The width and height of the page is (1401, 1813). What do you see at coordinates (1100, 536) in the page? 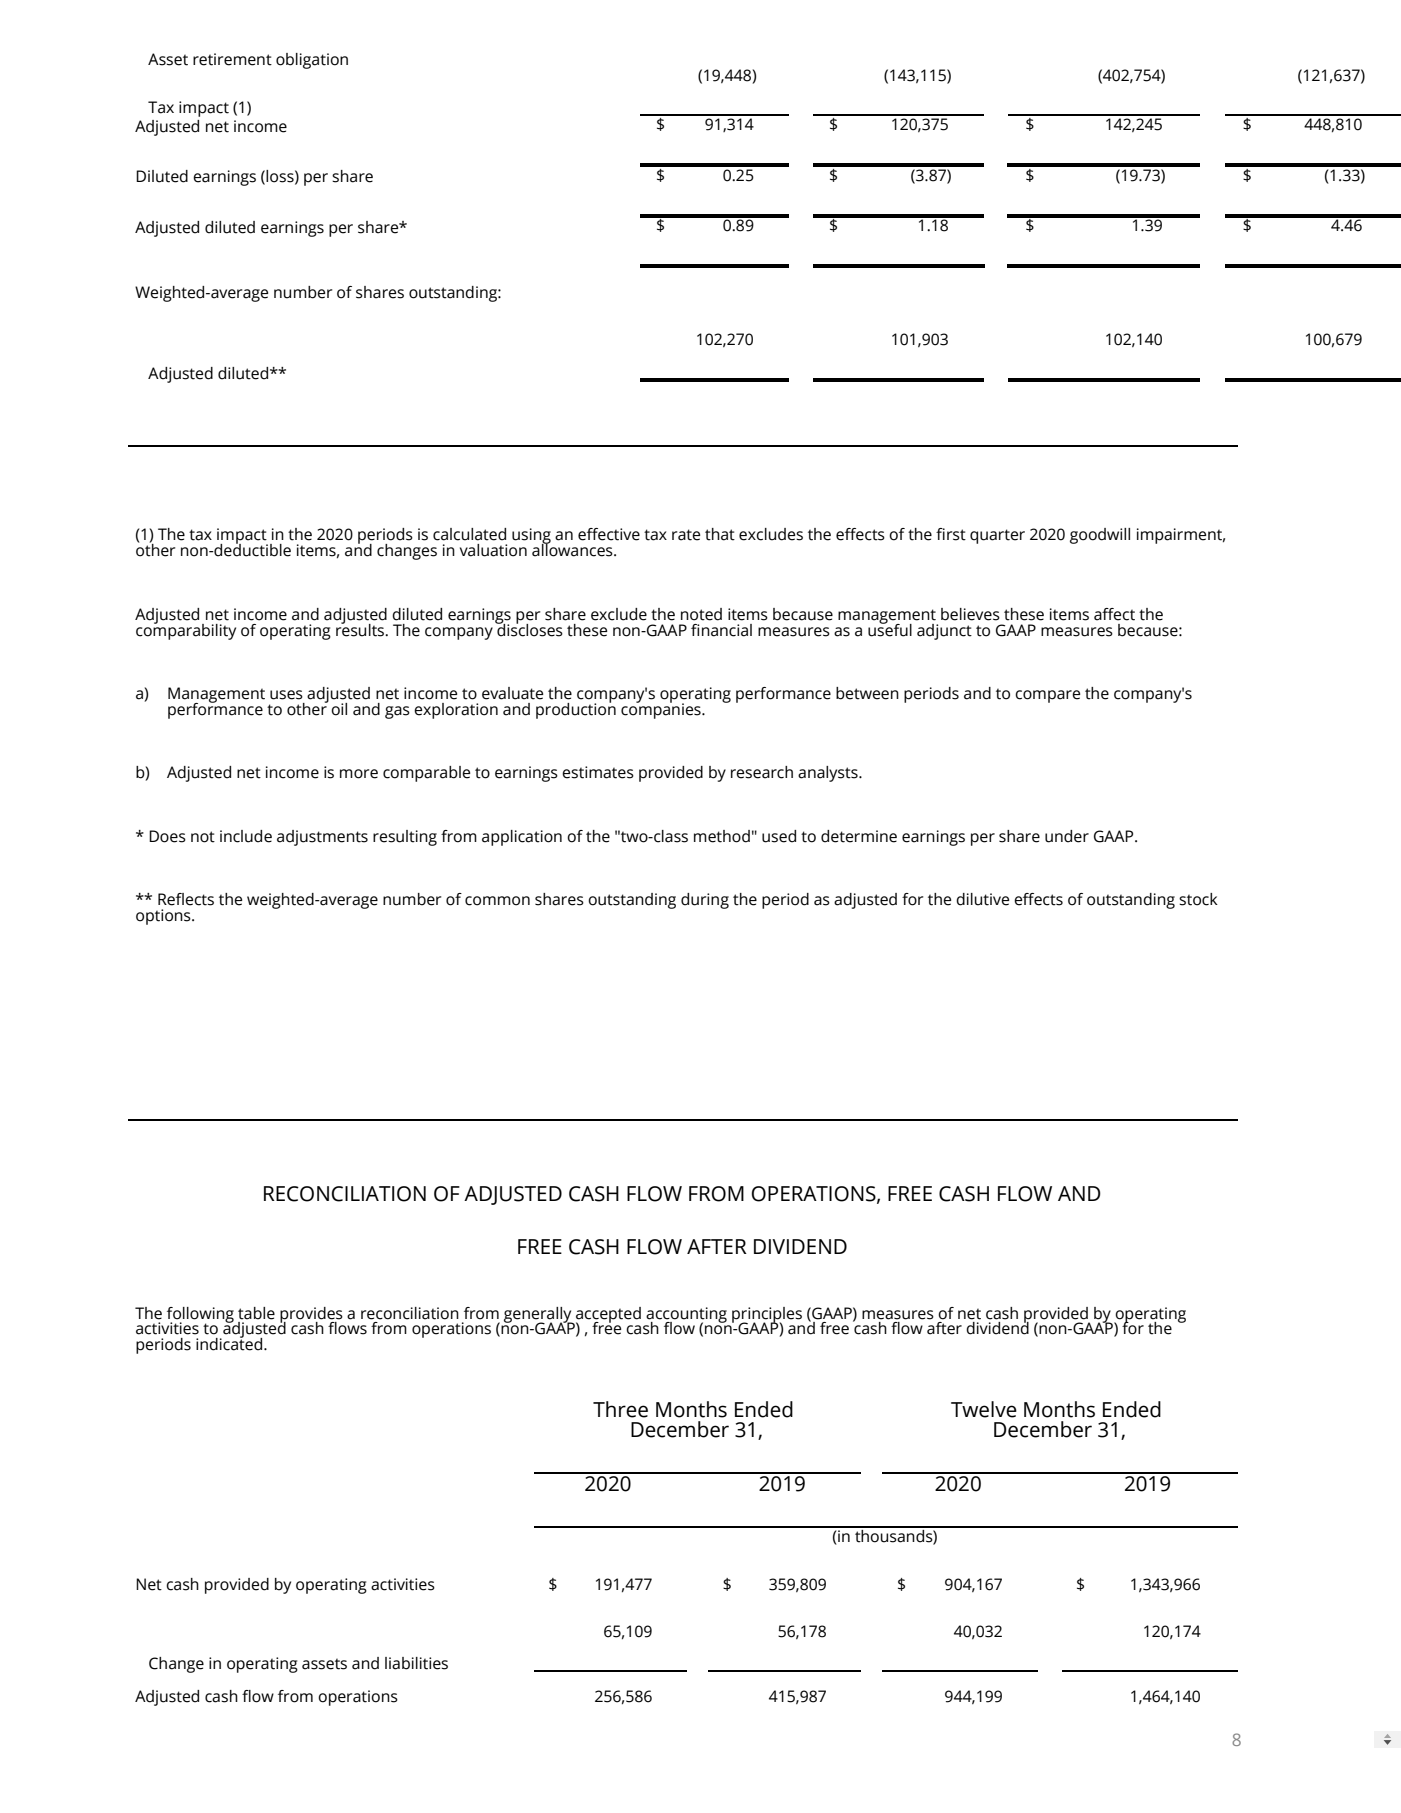
I see `goodwill` at bounding box center [1100, 536].
